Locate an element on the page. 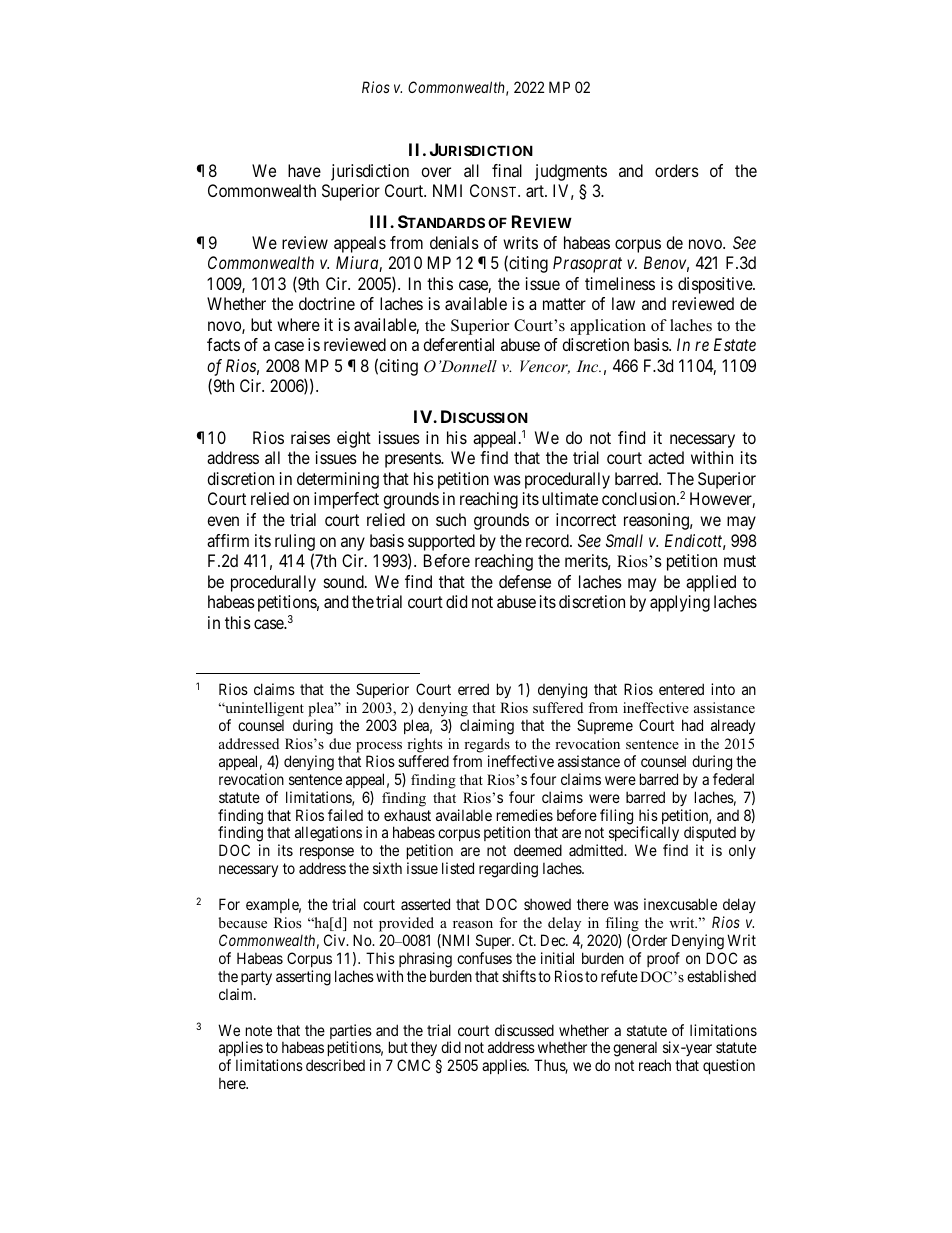  due is located at coordinates (340, 743).
